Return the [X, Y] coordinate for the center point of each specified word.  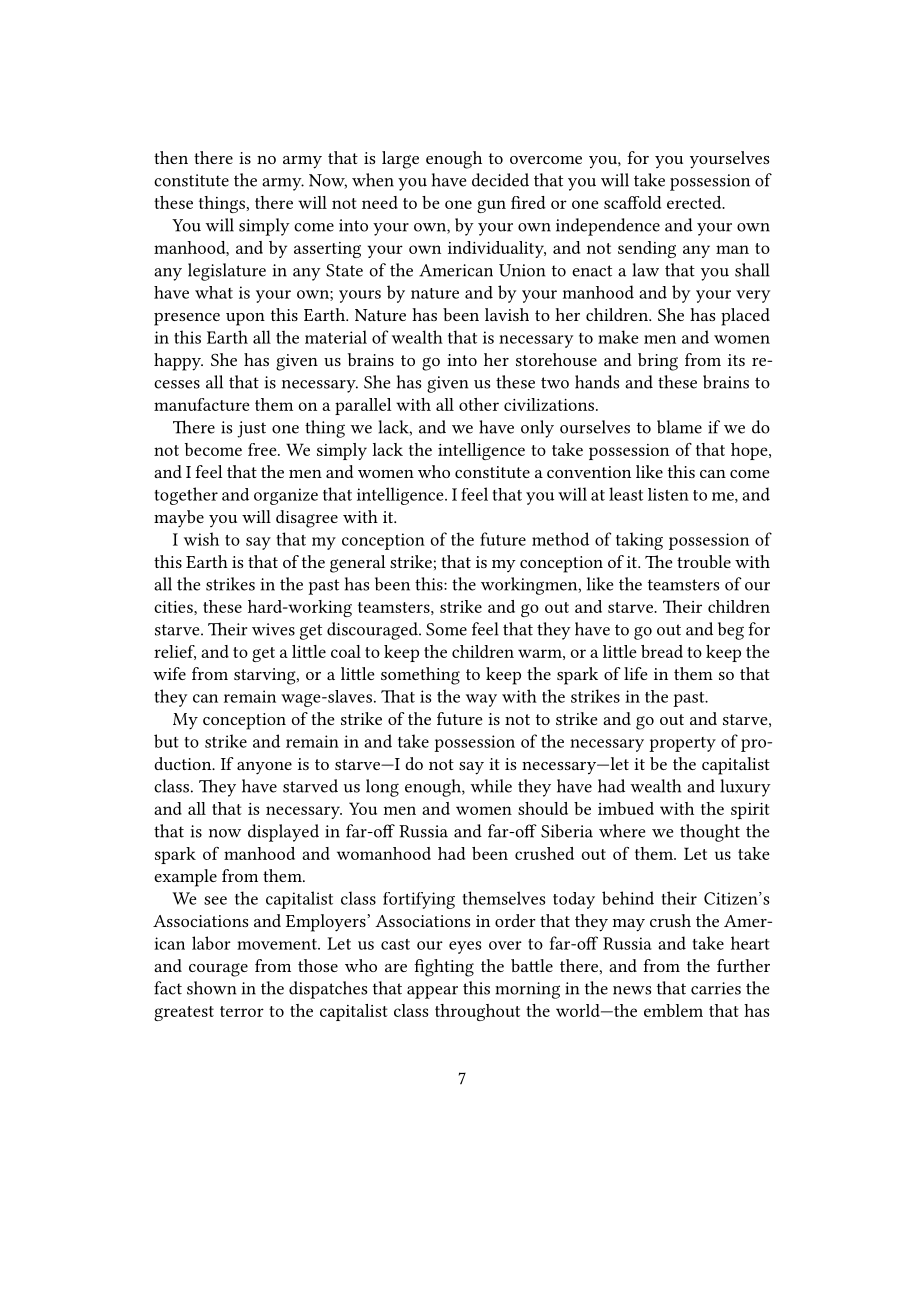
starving [266, 676]
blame [679, 427]
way [481, 700]
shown [211, 988]
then [171, 157]
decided [500, 180]
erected [695, 202]
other [479, 404]
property [682, 744]
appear [432, 992]
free [263, 449]
